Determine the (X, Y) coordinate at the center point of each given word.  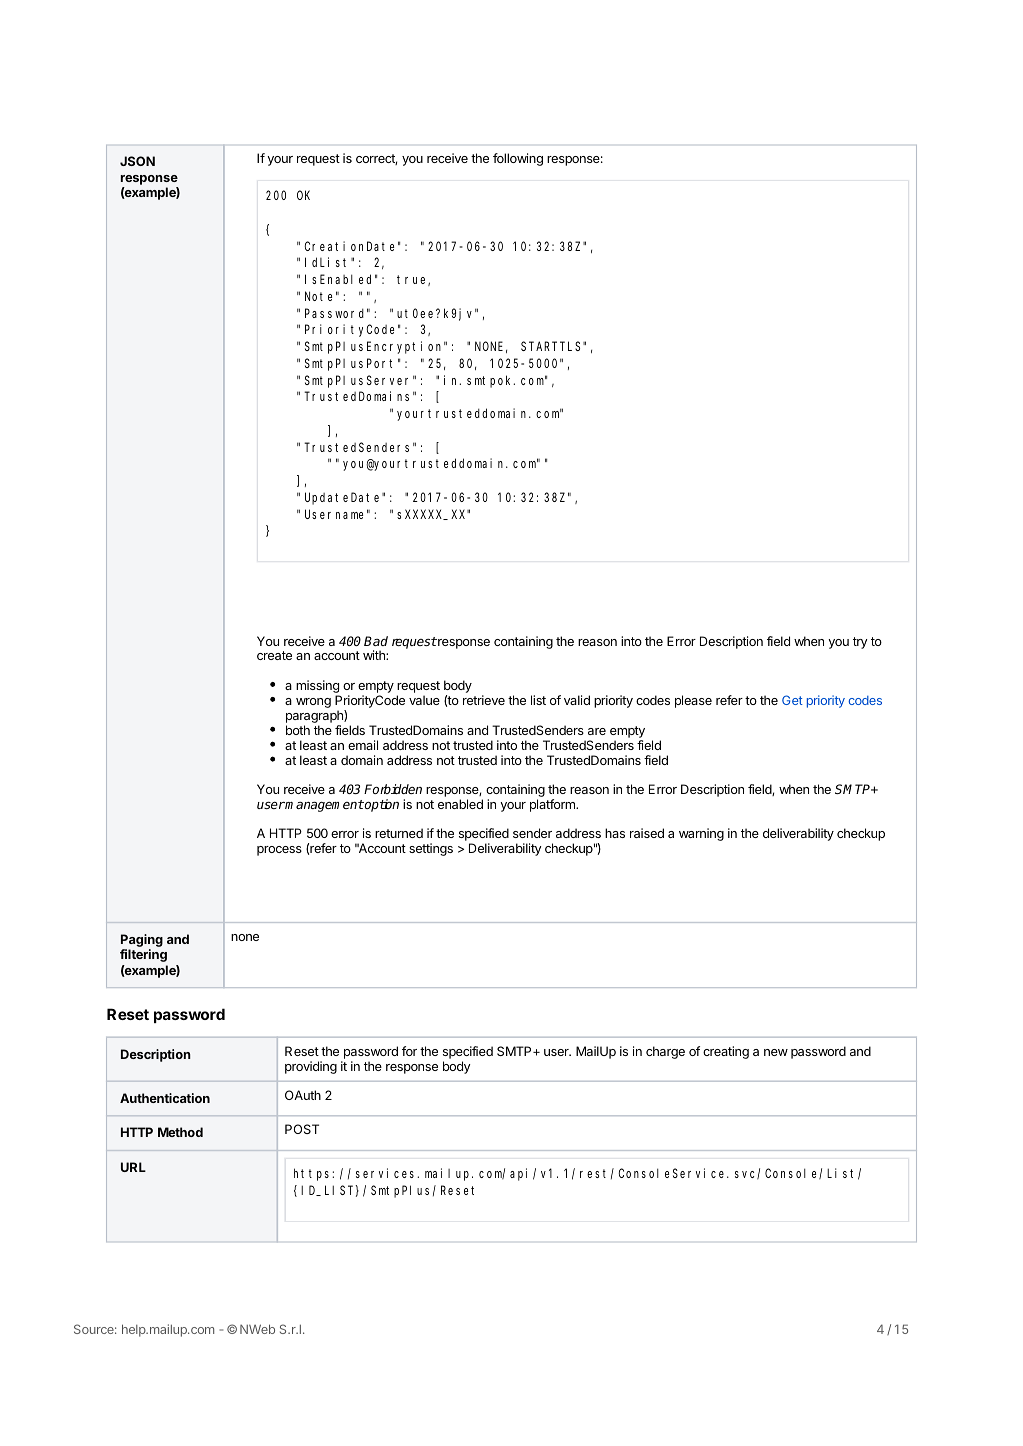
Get (792, 700)
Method (180, 1132)
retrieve (484, 700)
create (274, 655)
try (860, 643)
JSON (137, 161)
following (518, 159)
